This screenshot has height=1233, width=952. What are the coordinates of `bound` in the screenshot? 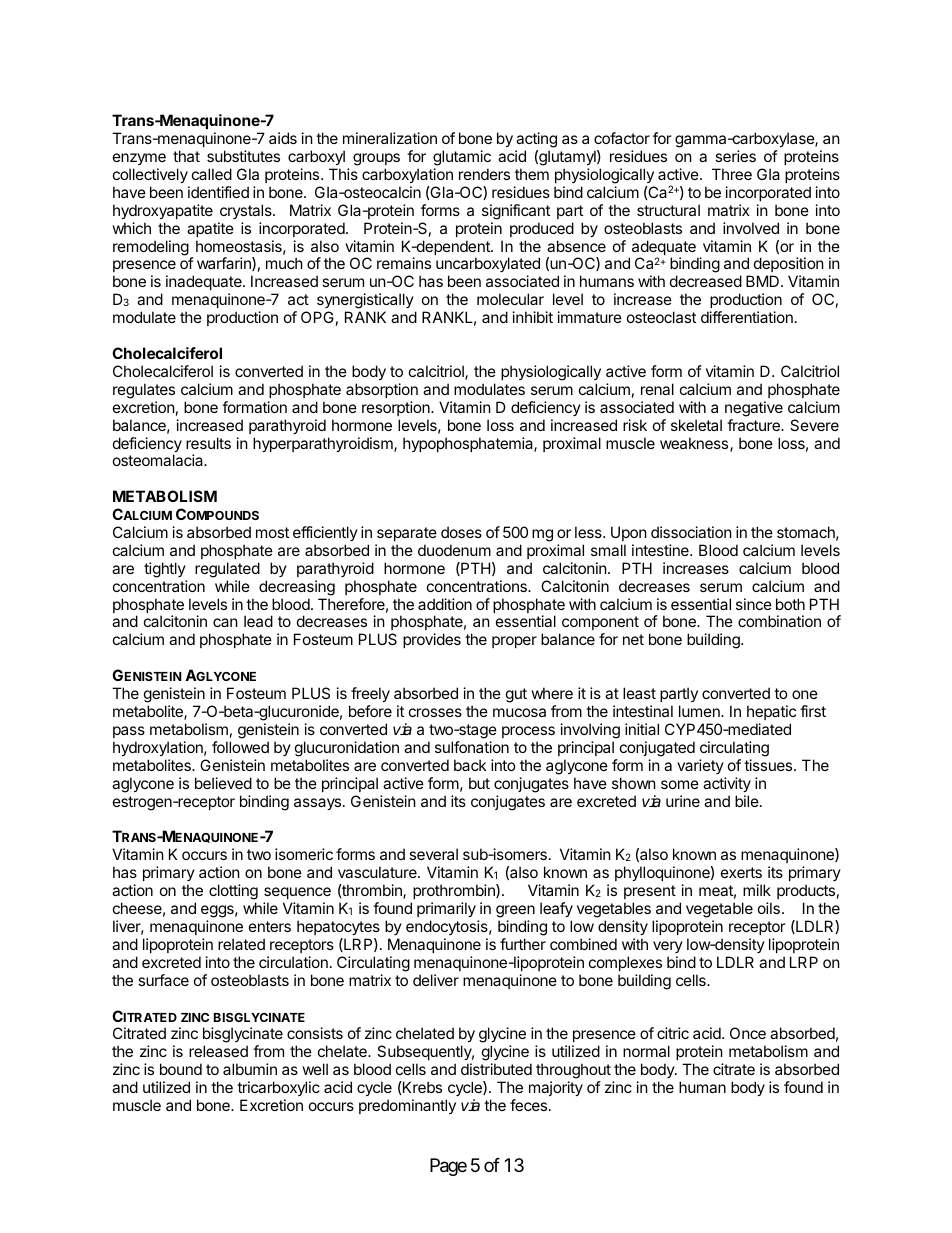 It's located at (181, 1069).
